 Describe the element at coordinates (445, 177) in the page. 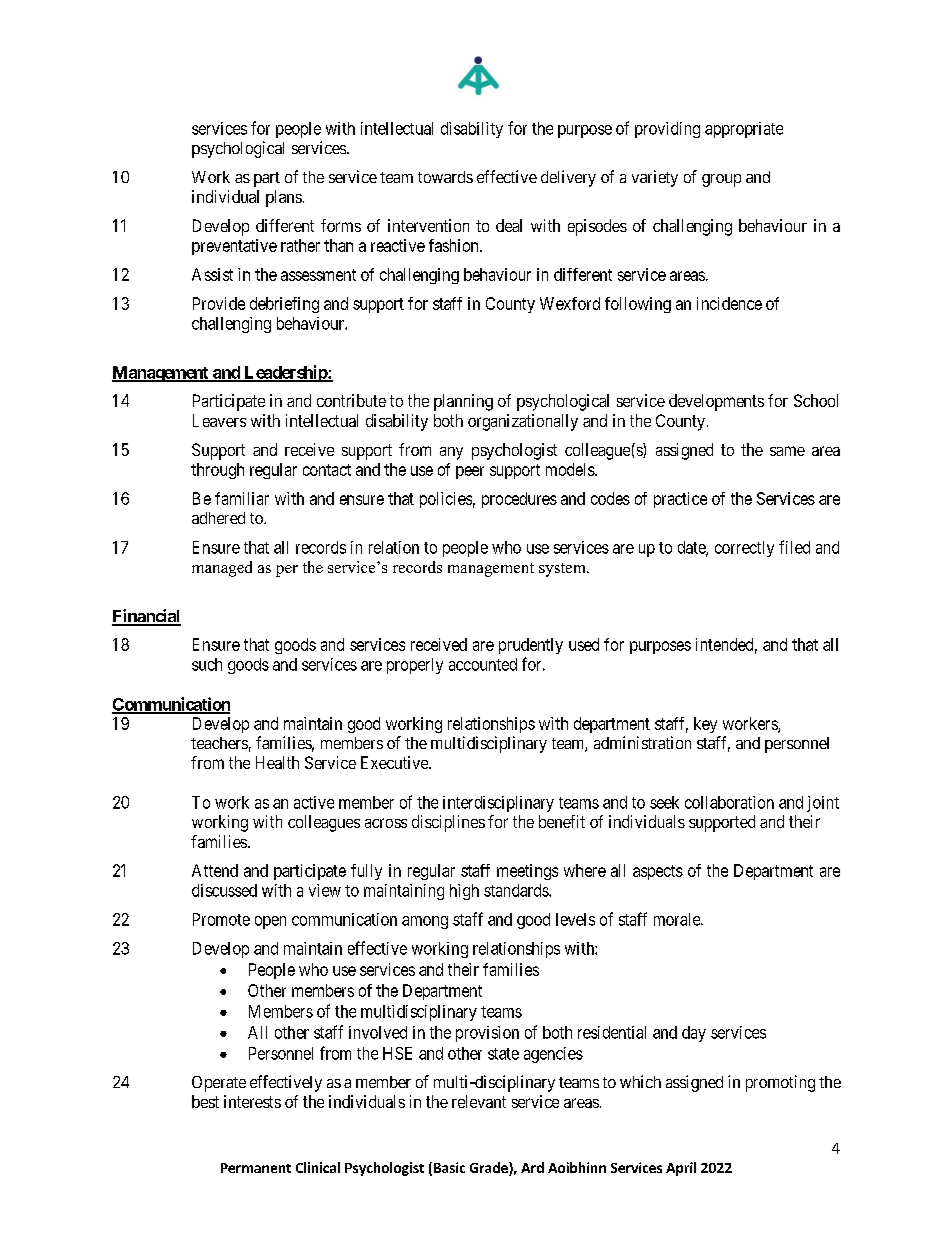

I see `towards` at that location.
